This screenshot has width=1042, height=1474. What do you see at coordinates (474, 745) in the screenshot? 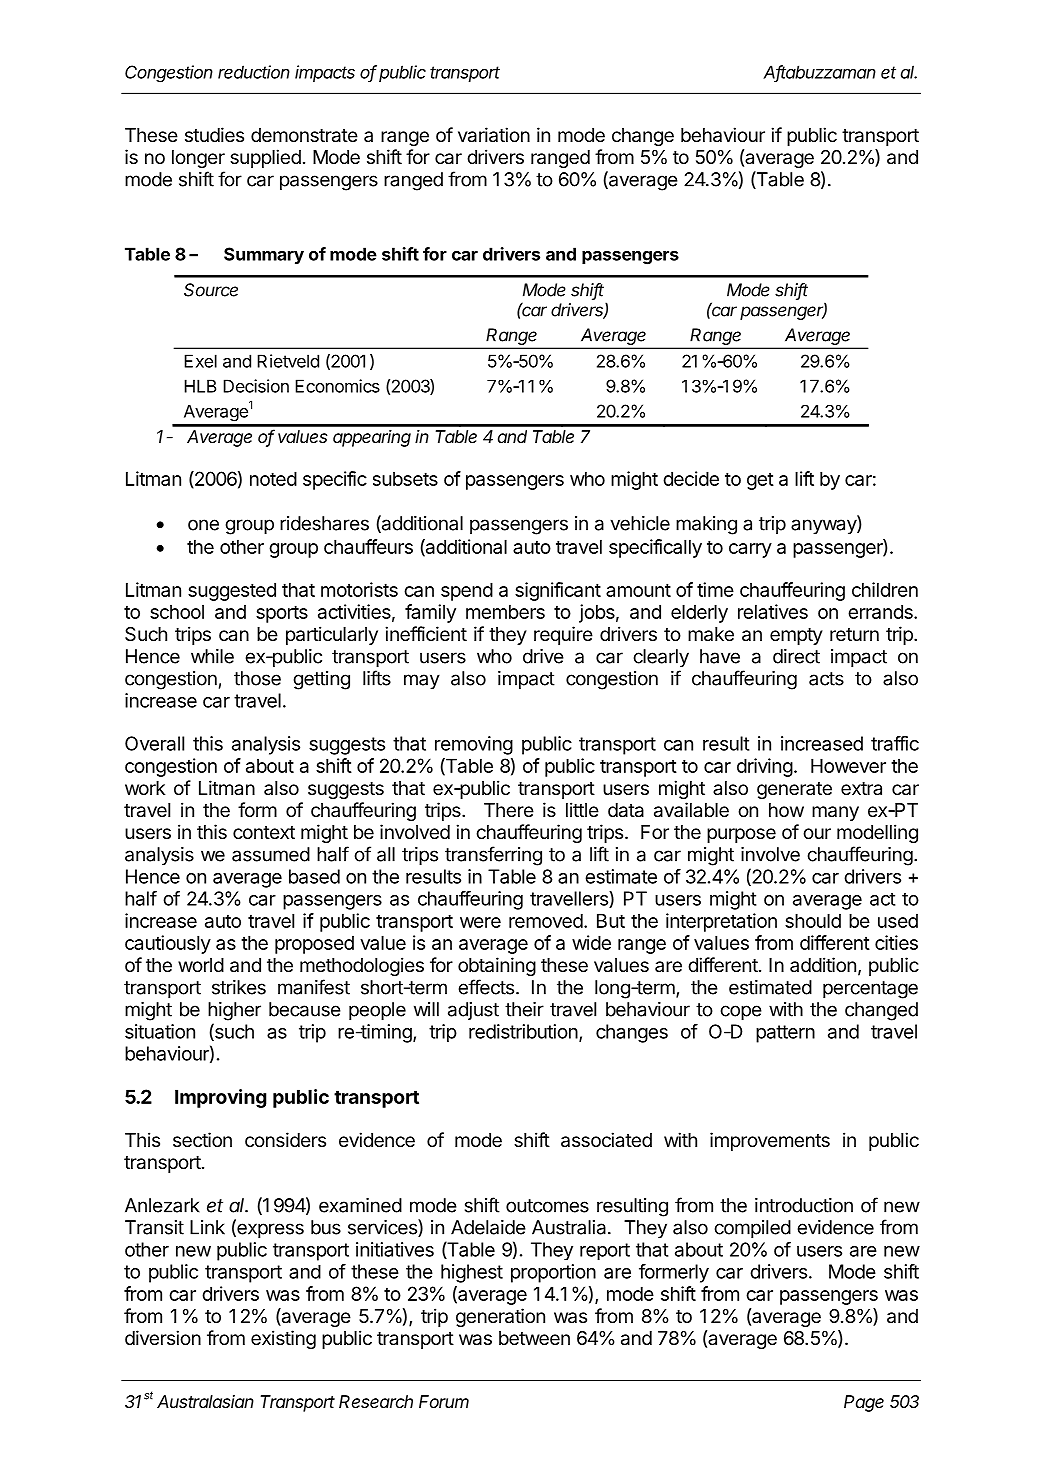
I see `removing` at bounding box center [474, 745].
